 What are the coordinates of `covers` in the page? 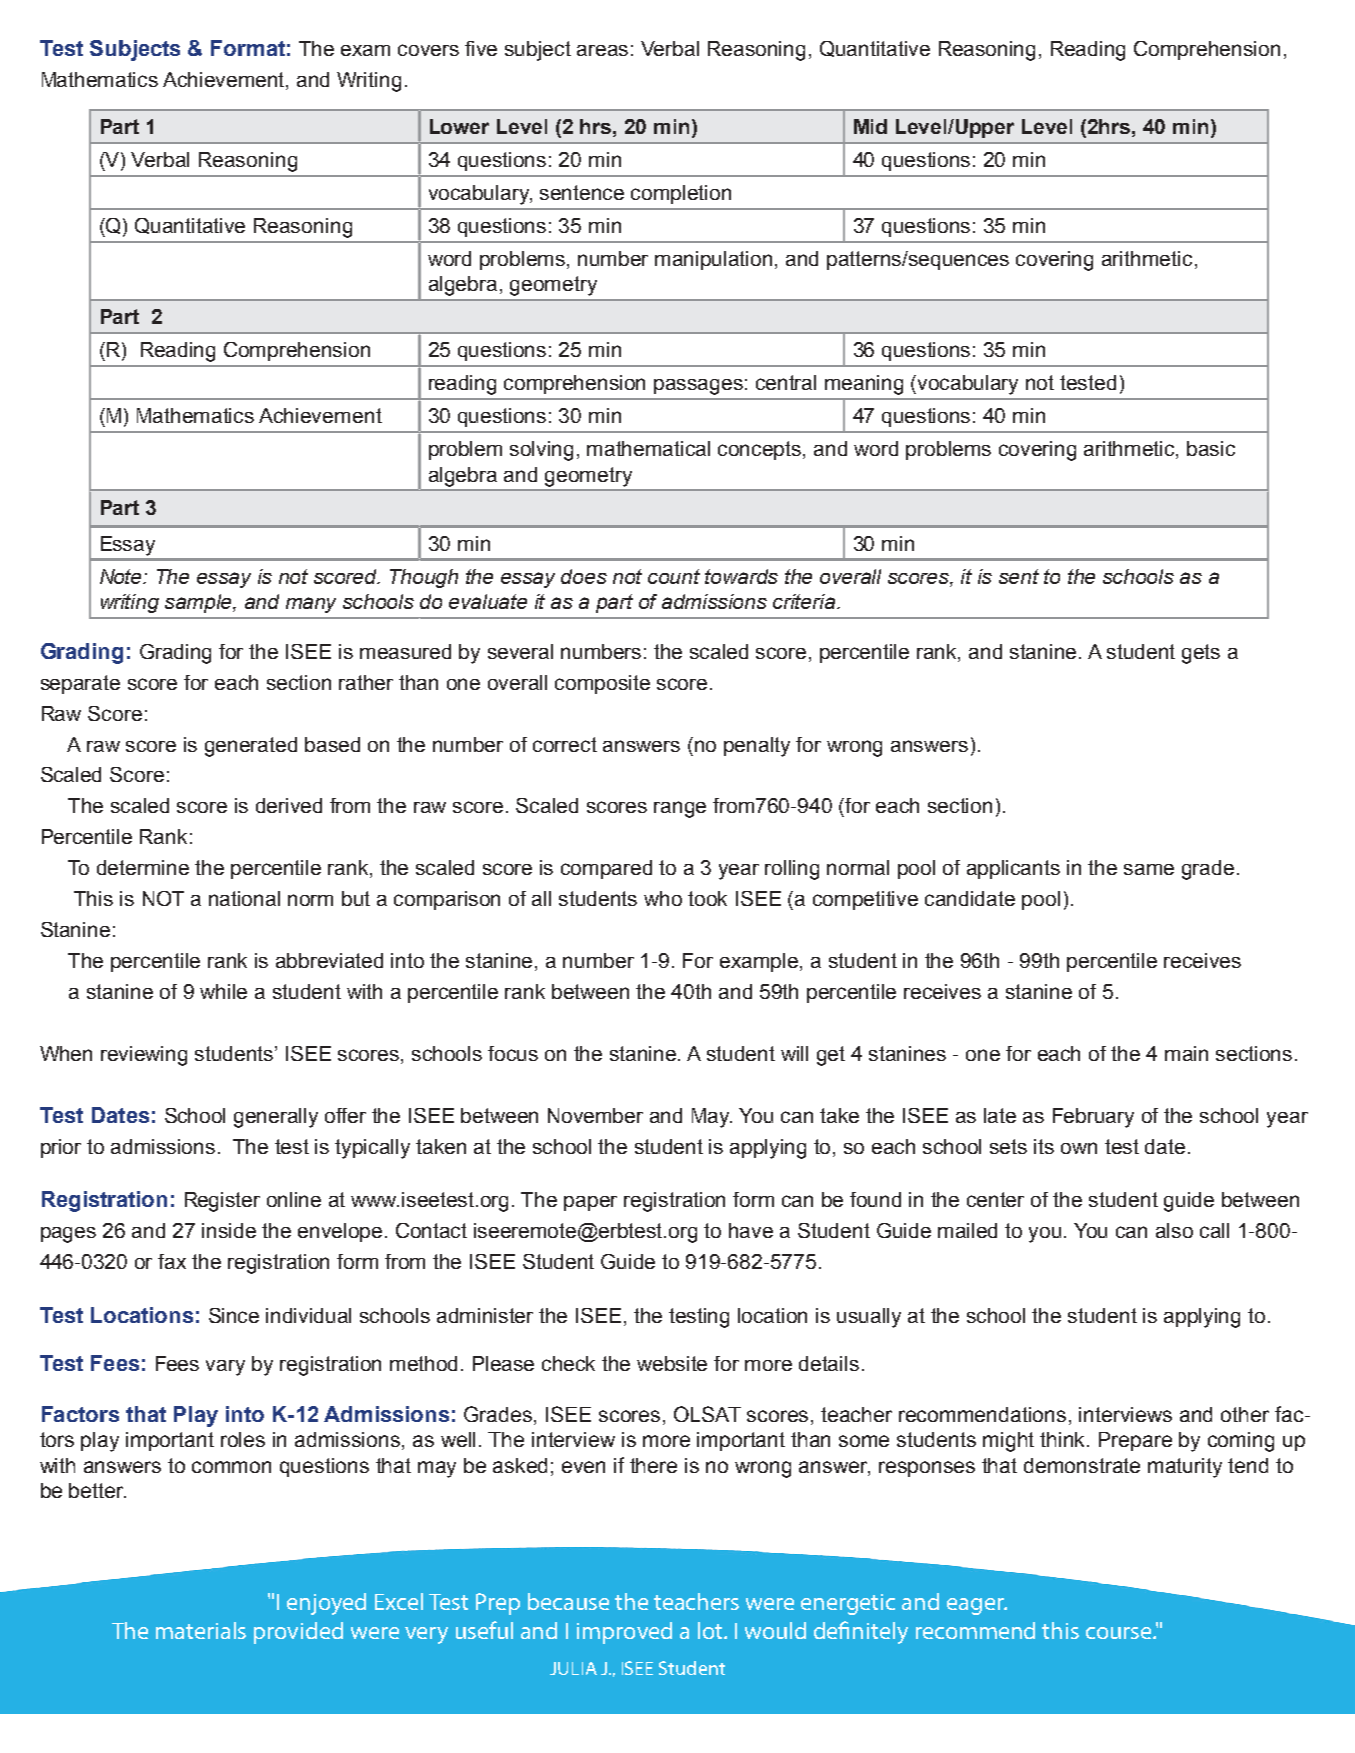 It's located at (428, 50).
